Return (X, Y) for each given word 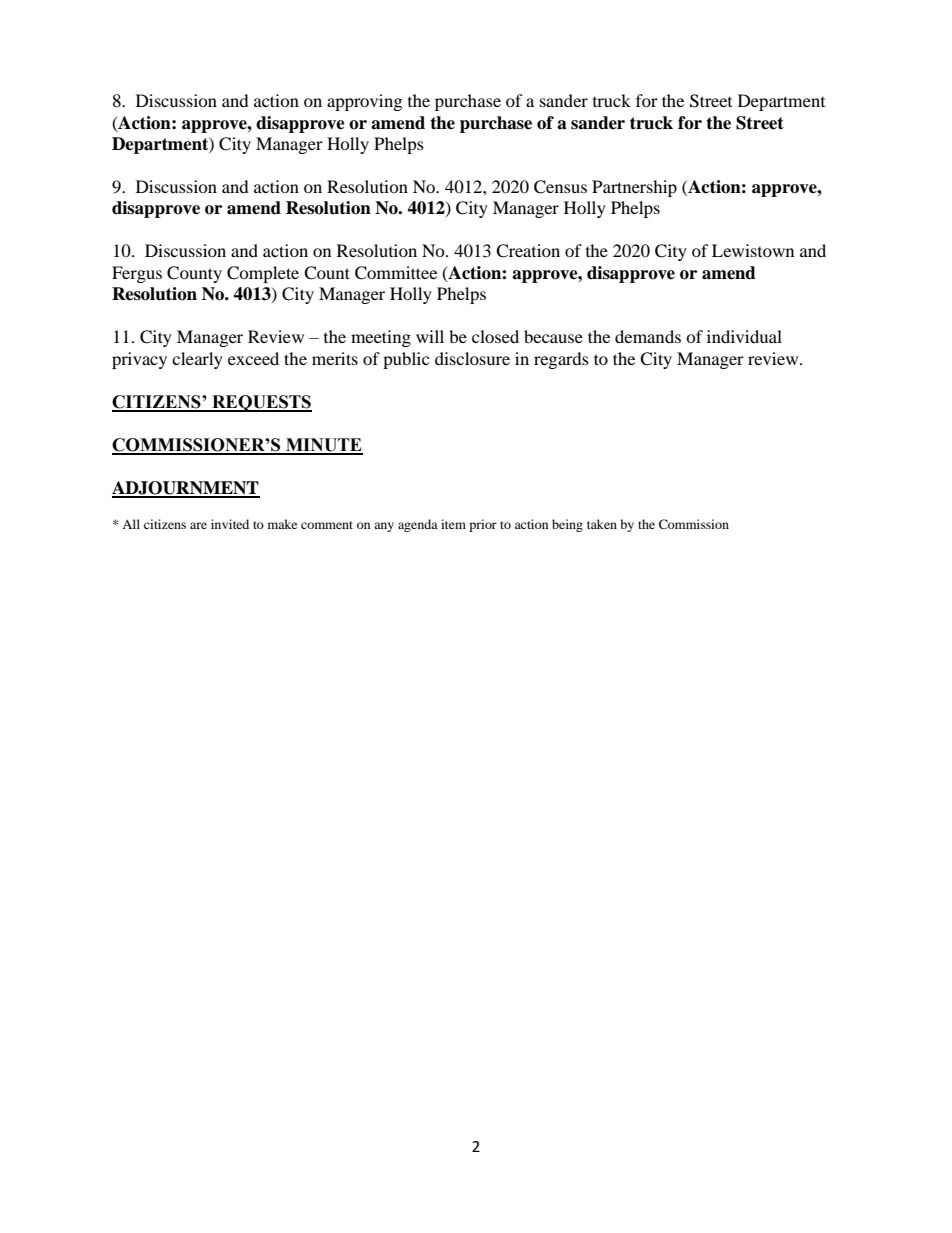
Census (560, 187)
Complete (263, 274)
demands (648, 336)
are (198, 525)
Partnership (634, 188)
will (430, 336)
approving (364, 102)
